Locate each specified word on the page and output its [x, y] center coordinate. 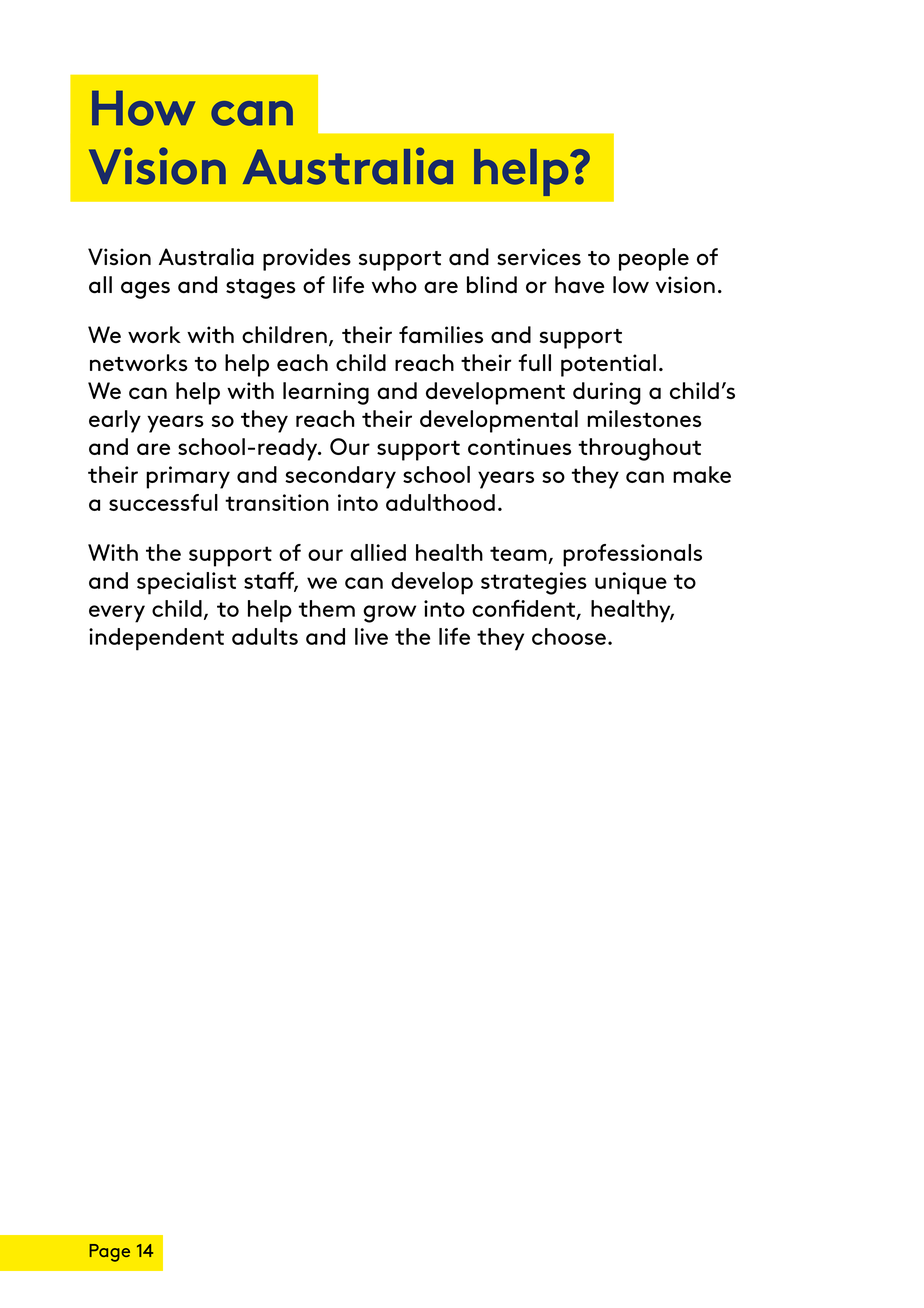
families [441, 334]
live [371, 636]
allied [378, 552]
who [394, 285]
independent [156, 639]
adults [265, 636]
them [326, 608]
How [143, 108]
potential [608, 365]
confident [523, 608]
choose [569, 636]
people [654, 259]
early [115, 421]
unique [631, 583]
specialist [186, 583]
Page [109, 1253]
